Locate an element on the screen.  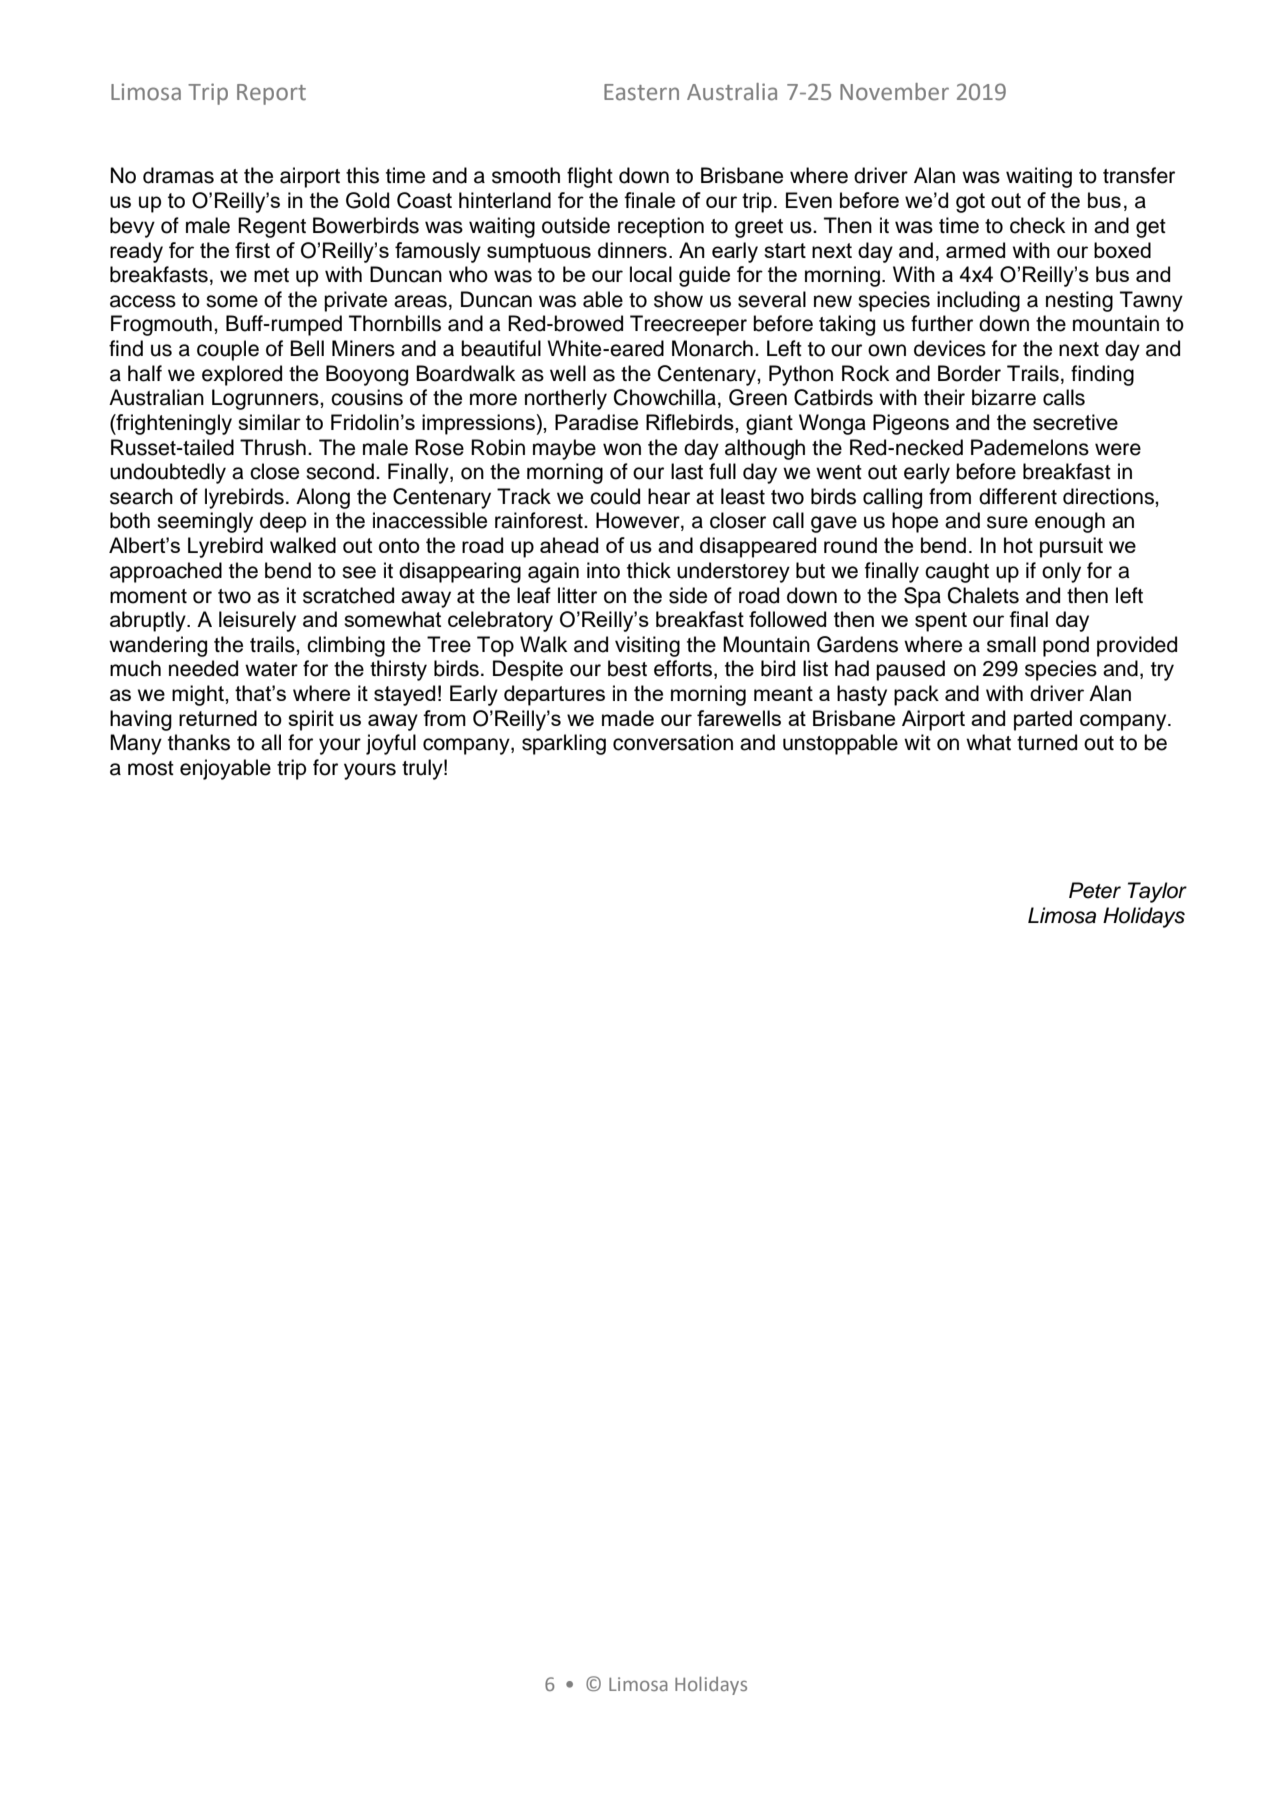
Along is located at coordinates (323, 498).
